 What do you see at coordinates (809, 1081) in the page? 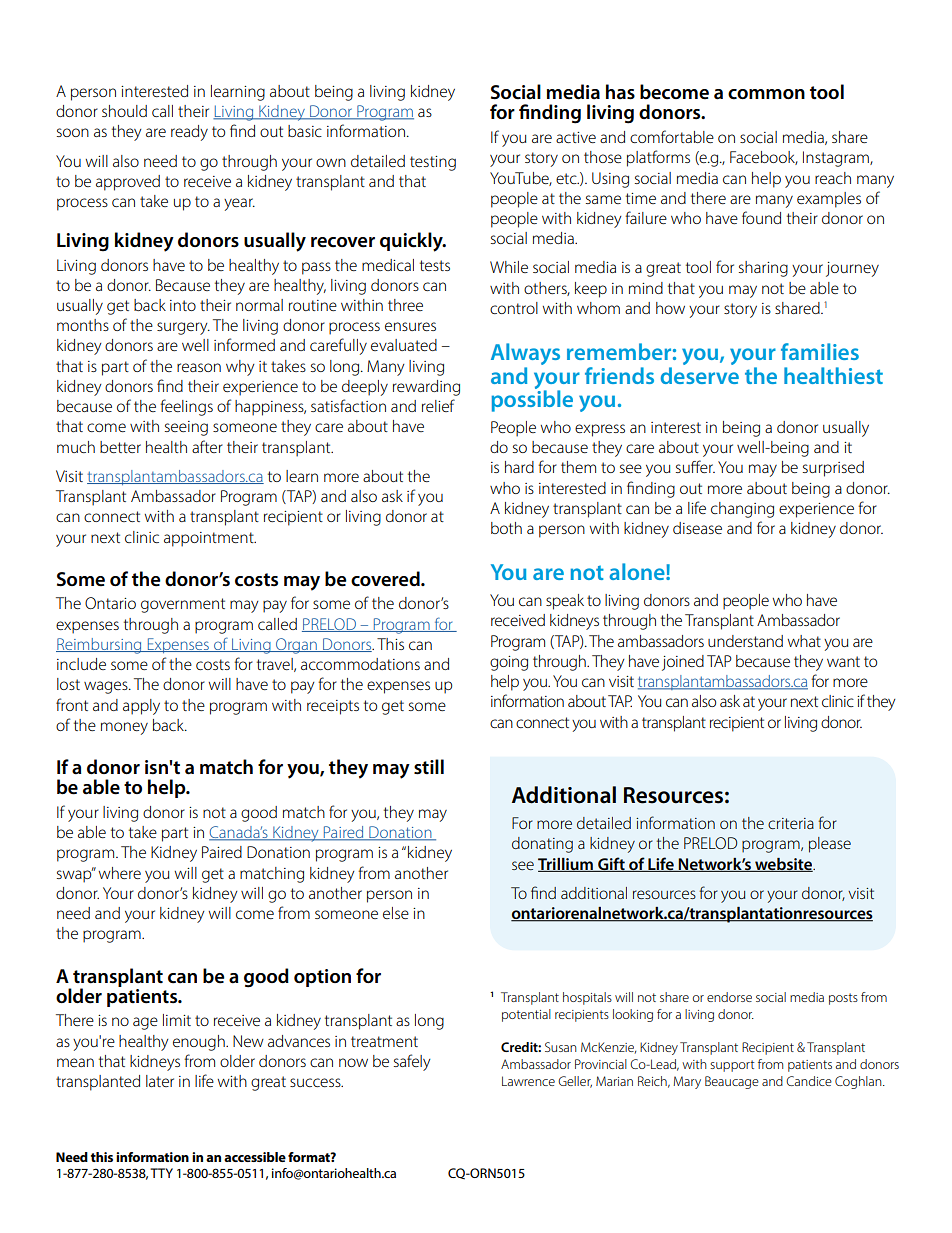
I see `Candice` at bounding box center [809, 1081].
